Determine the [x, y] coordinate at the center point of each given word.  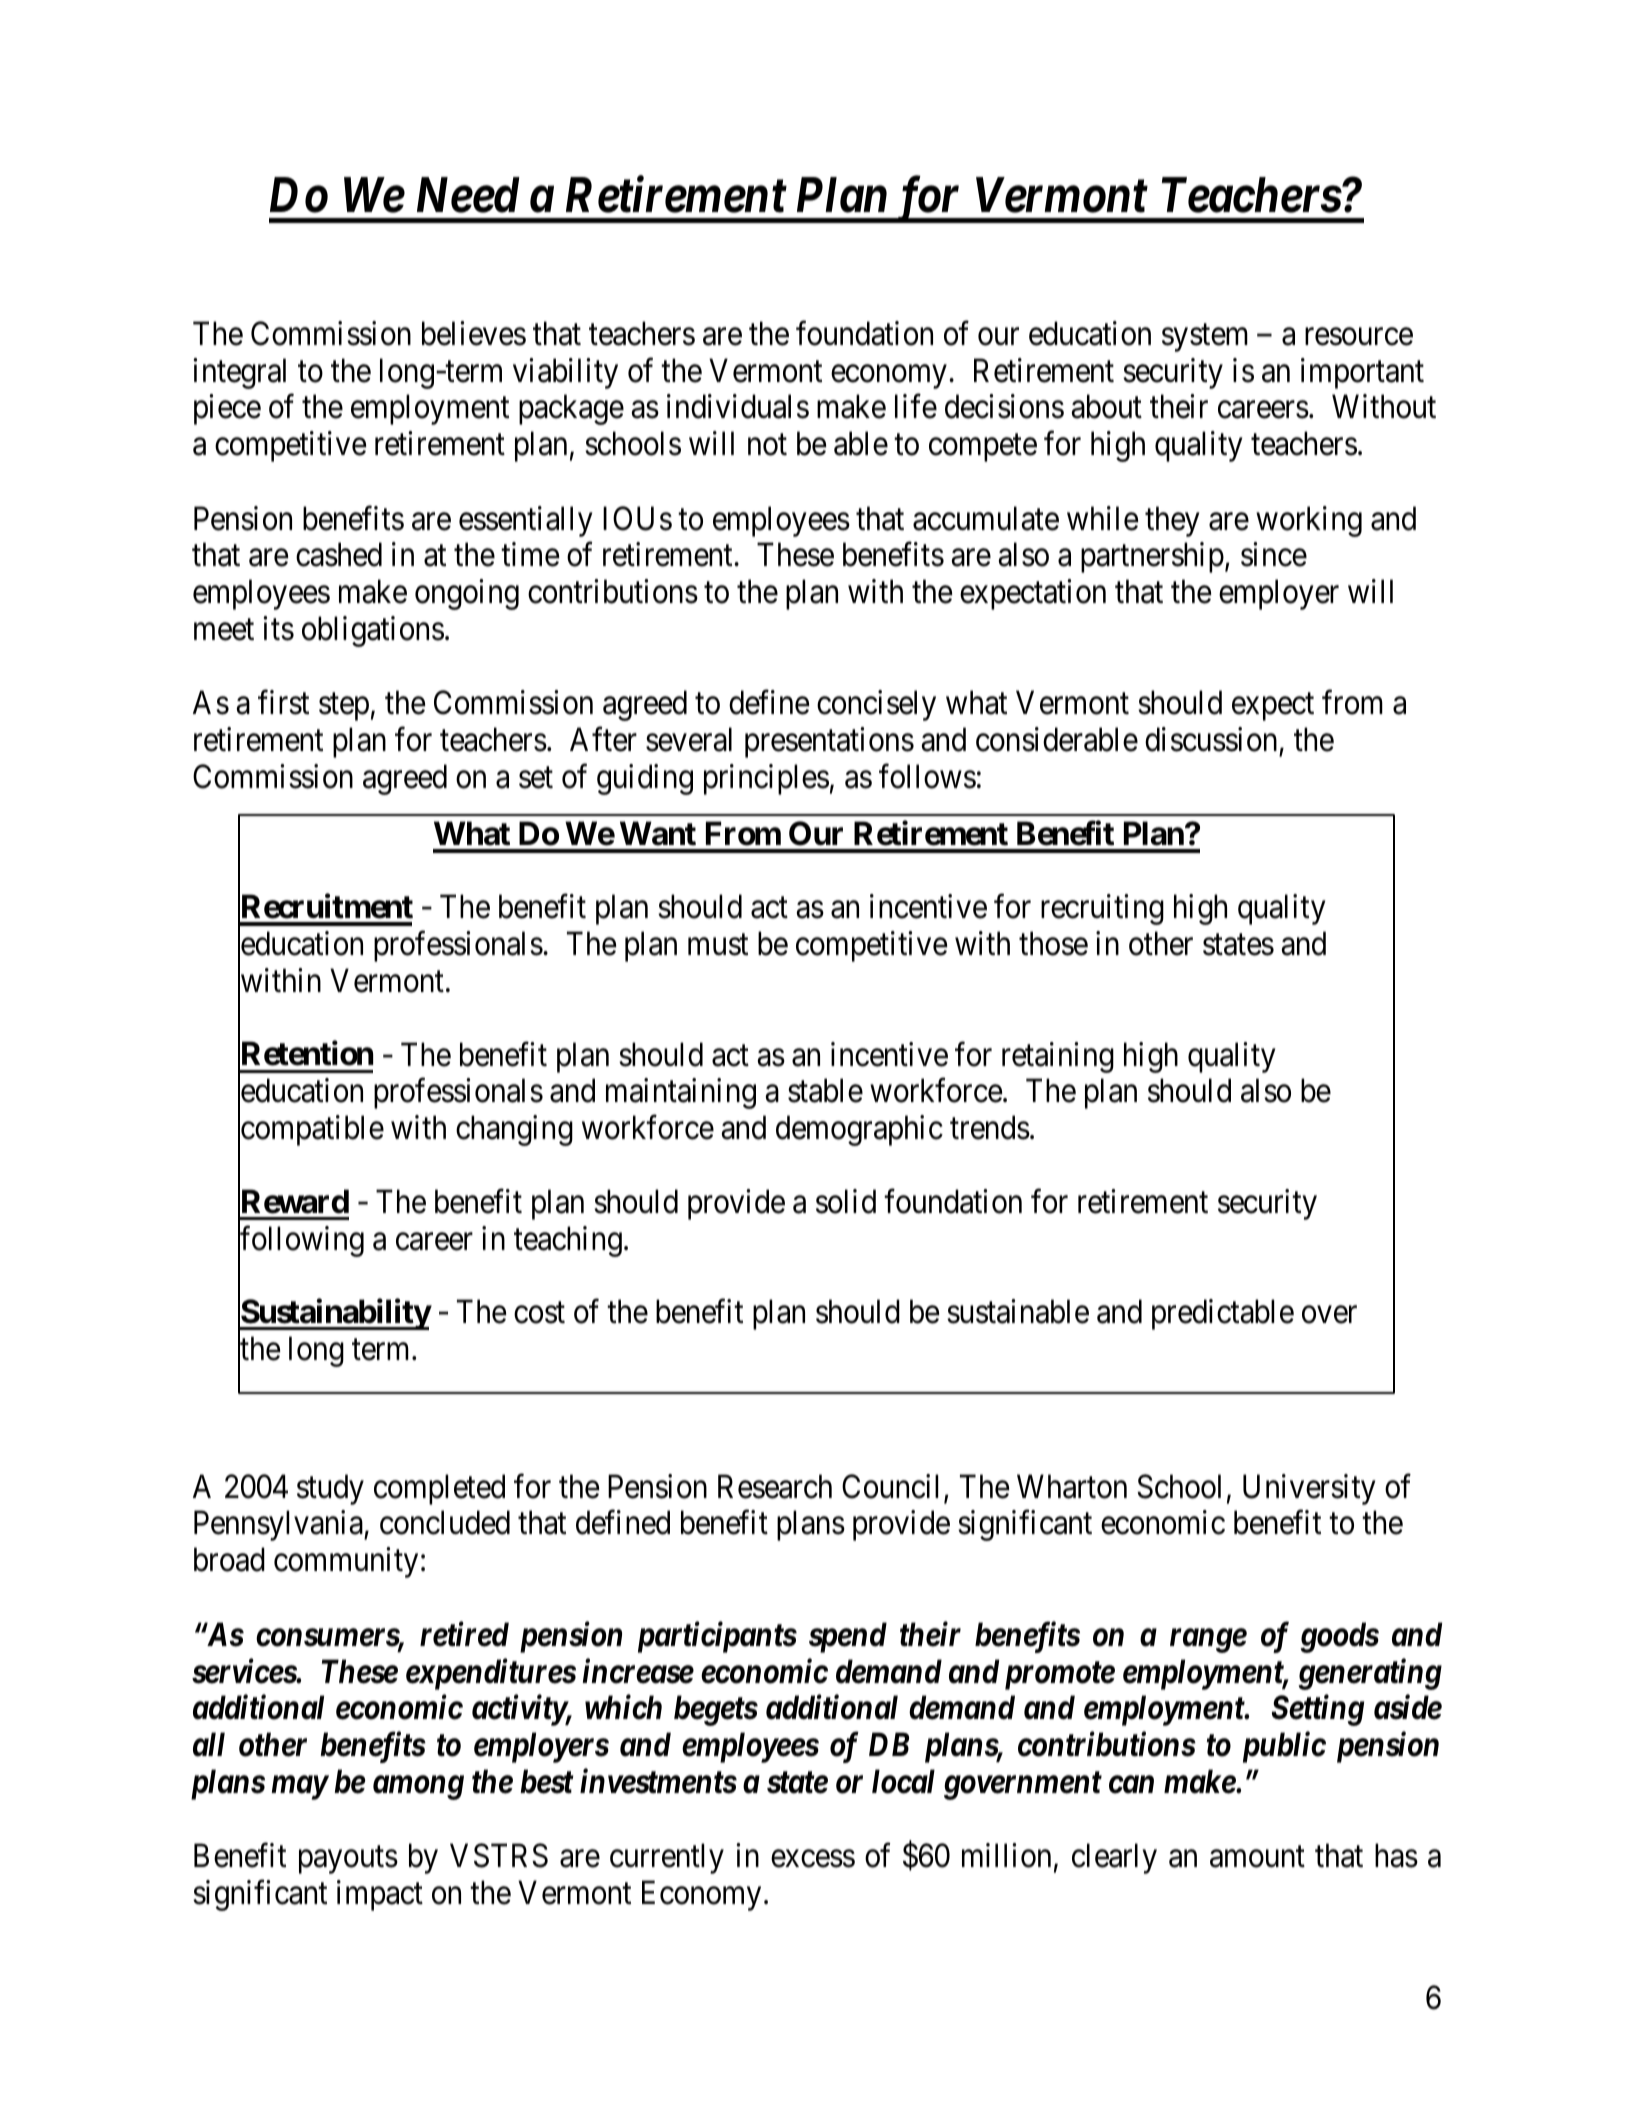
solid [846, 1201]
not [767, 445]
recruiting [1102, 910]
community [346, 1563]
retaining [1058, 1057]
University [1309, 1489]
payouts [348, 1860]
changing [514, 1130]
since [1274, 554]
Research [775, 1486]
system [1205, 338]
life [916, 407]
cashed [339, 554]
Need [468, 195]
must [718, 945]
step [344, 707]
